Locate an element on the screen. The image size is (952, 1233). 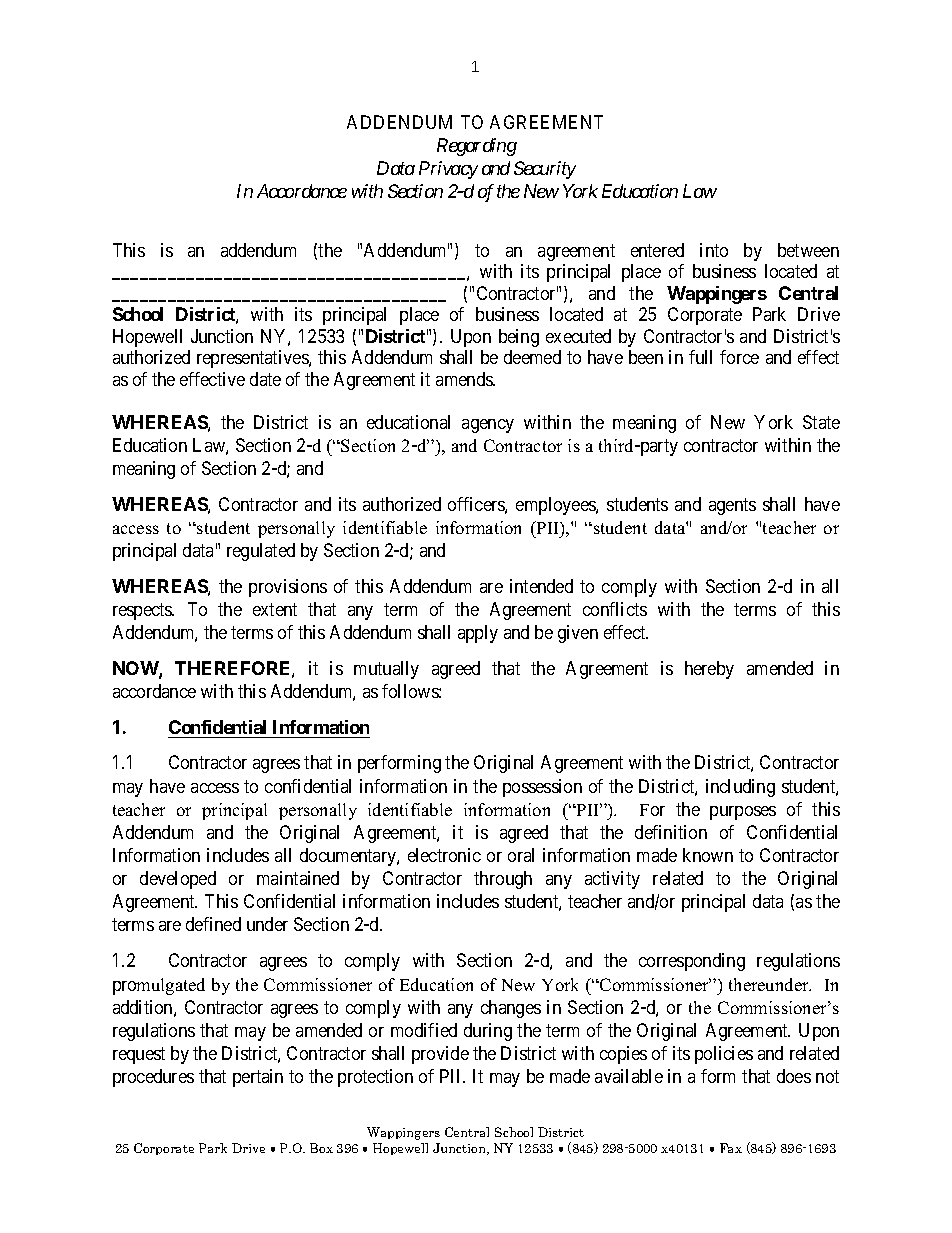
apply is located at coordinates (478, 634).
